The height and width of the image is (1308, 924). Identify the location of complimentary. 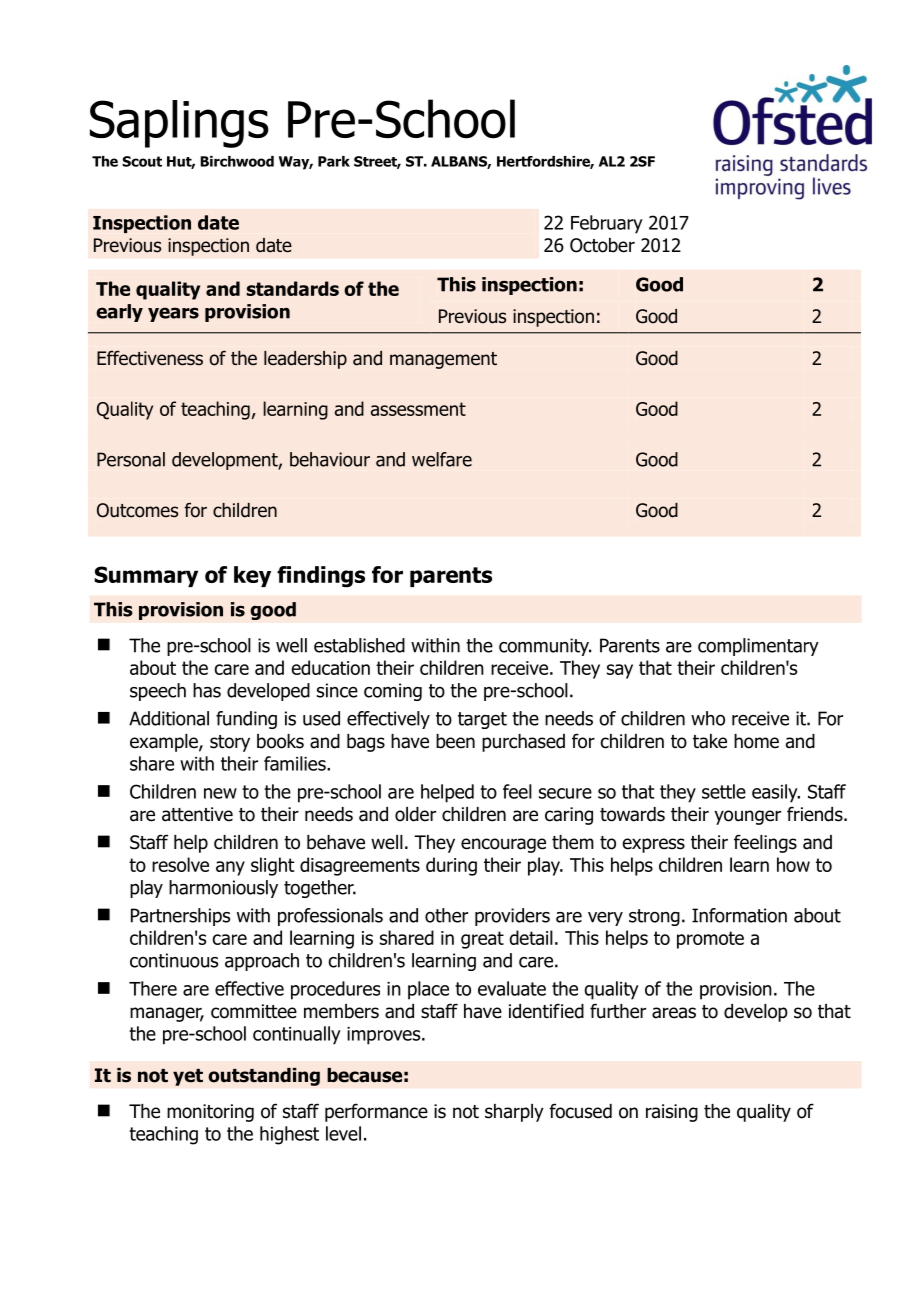
(758, 647).
